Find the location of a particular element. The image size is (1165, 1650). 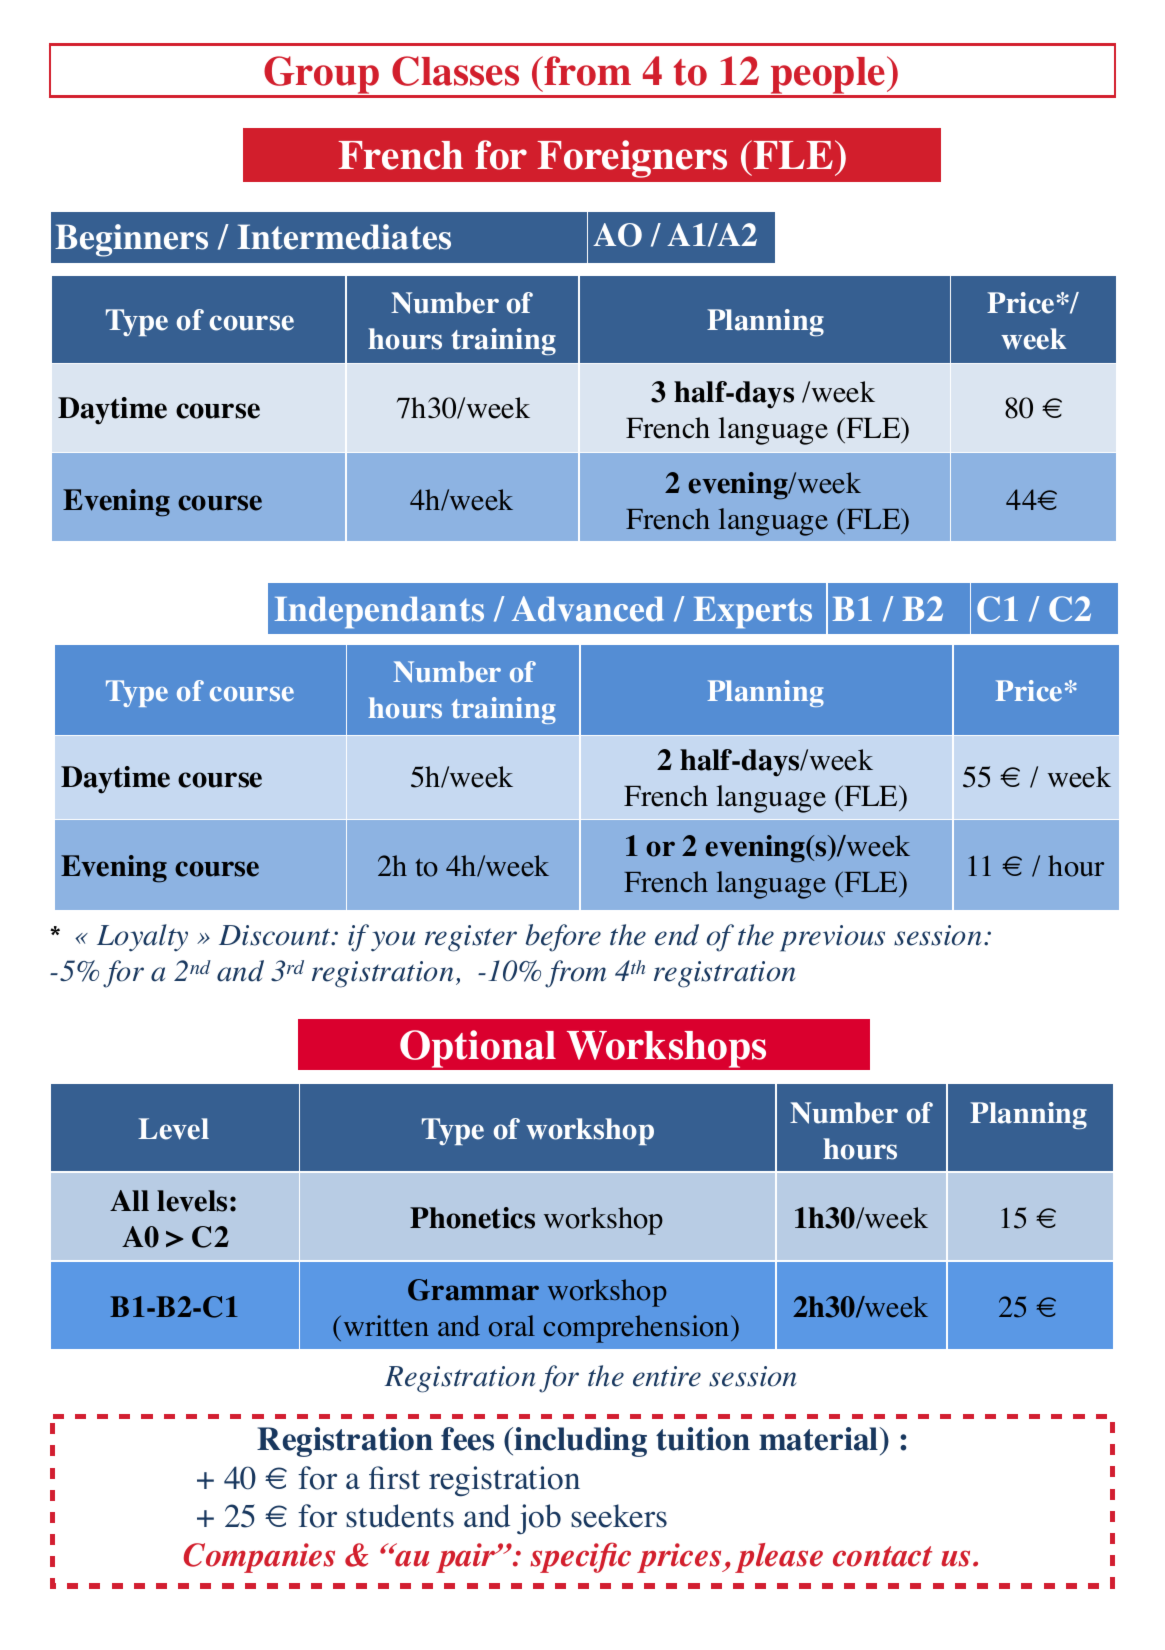

comprehension is located at coordinates (638, 1329).
